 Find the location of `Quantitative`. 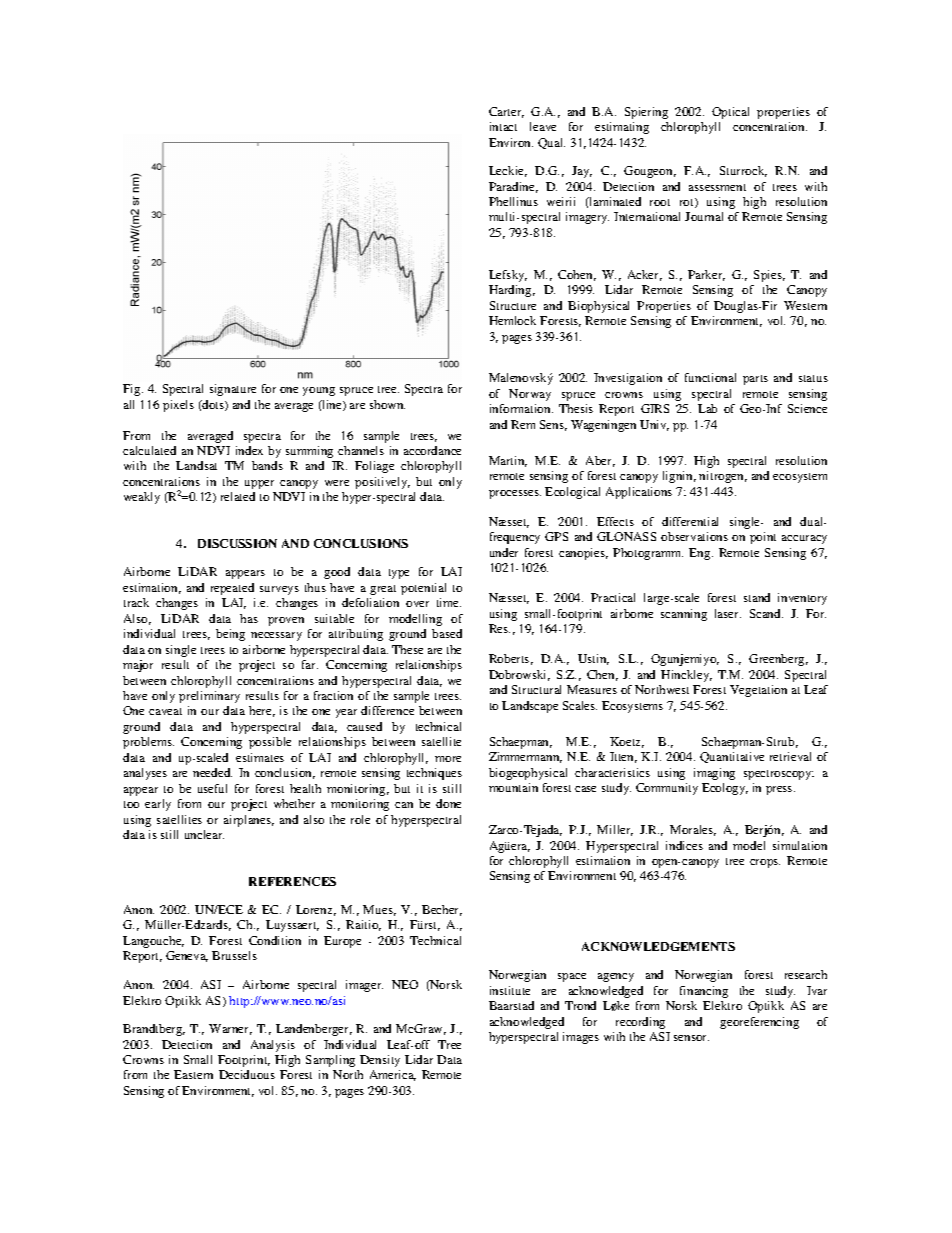

Quantitative is located at coordinates (732, 757).
